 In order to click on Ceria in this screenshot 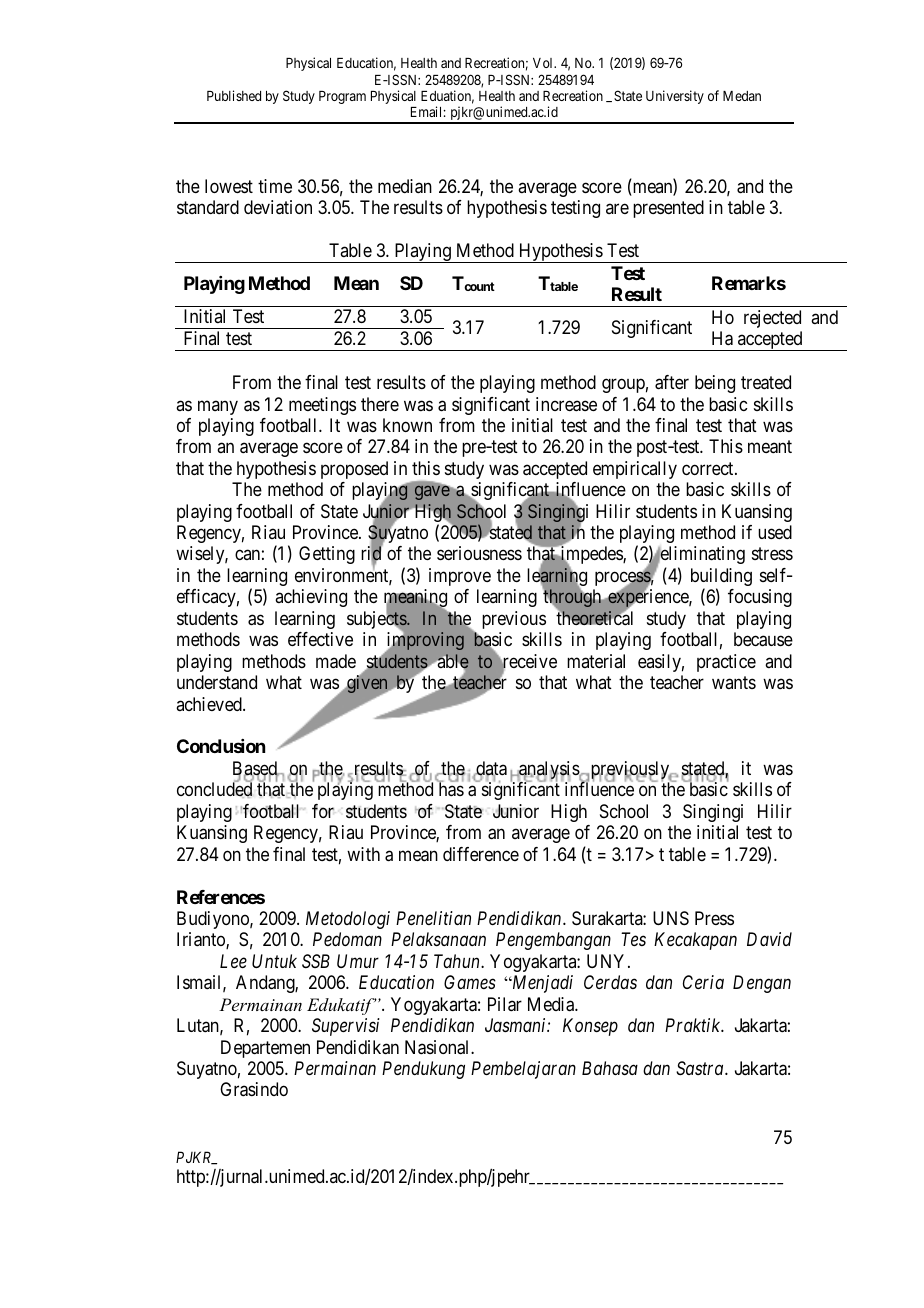, I will do `click(703, 982)`.
